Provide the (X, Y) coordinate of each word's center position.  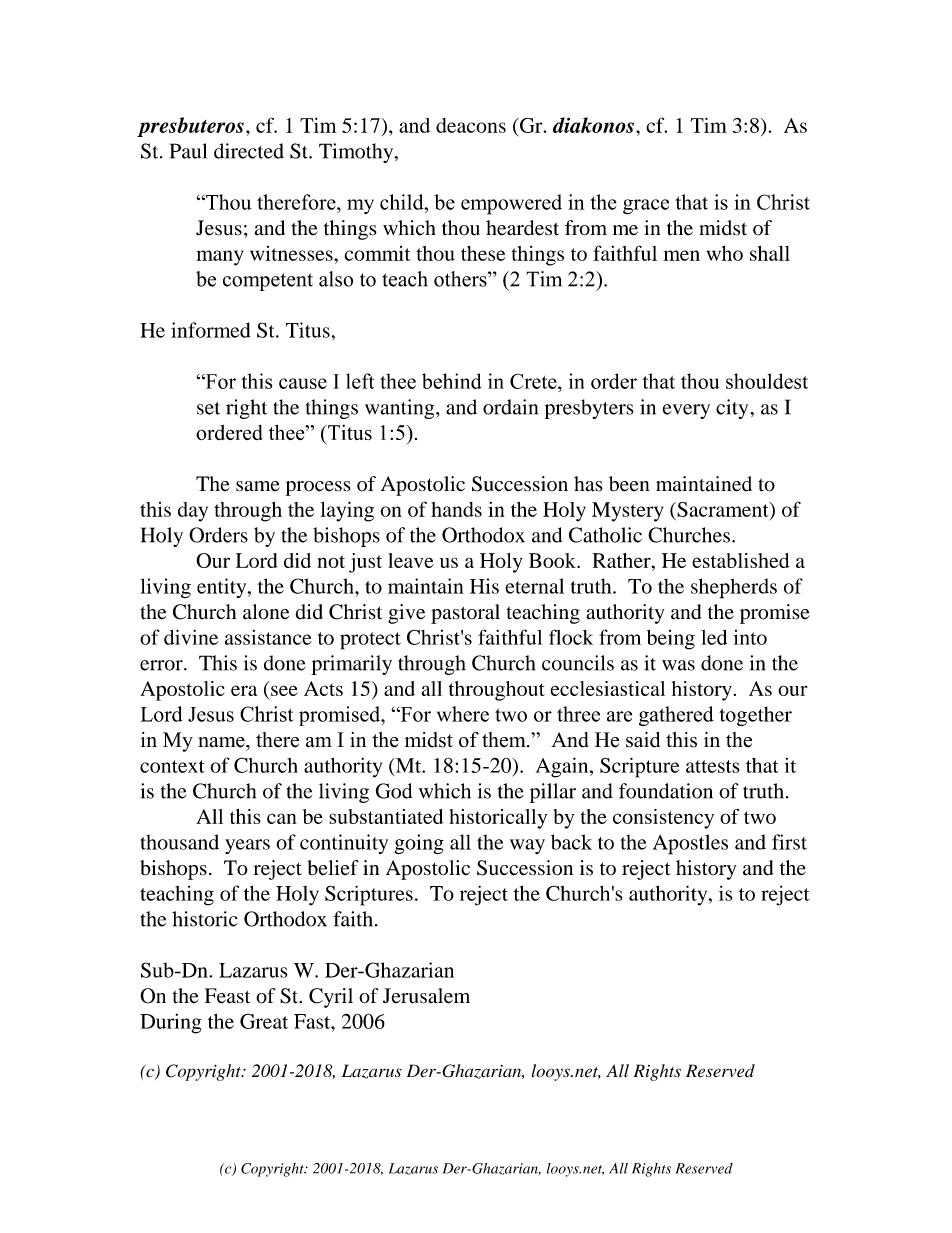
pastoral (465, 614)
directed (249, 151)
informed (210, 330)
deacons (471, 125)
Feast (227, 996)
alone (266, 612)
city (733, 409)
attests (712, 766)
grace (646, 207)
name (222, 742)
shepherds (734, 588)
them (505, 740)
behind (452, 381)
